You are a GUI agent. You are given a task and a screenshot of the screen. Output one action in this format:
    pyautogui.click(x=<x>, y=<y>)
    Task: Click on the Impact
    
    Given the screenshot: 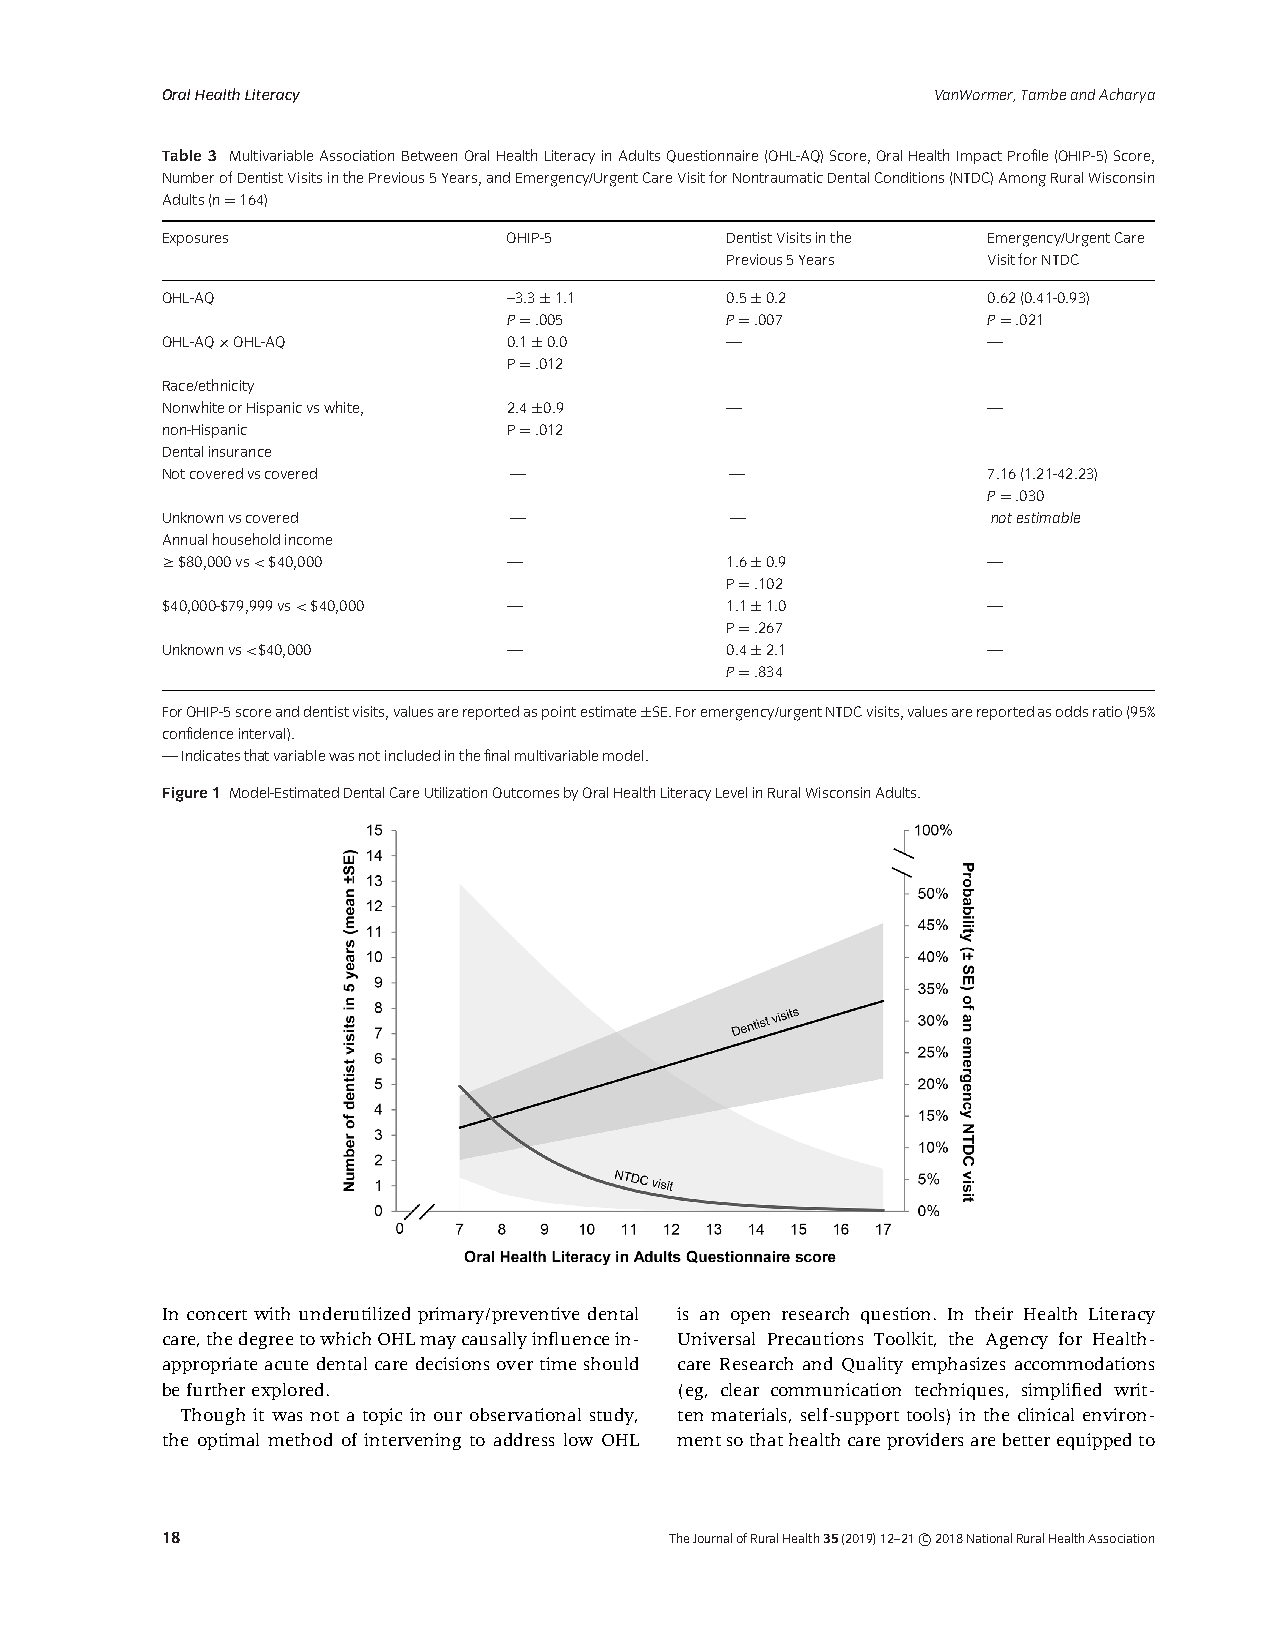 What is the action you would take?
    pyautogui.click(x=979, y=157)
